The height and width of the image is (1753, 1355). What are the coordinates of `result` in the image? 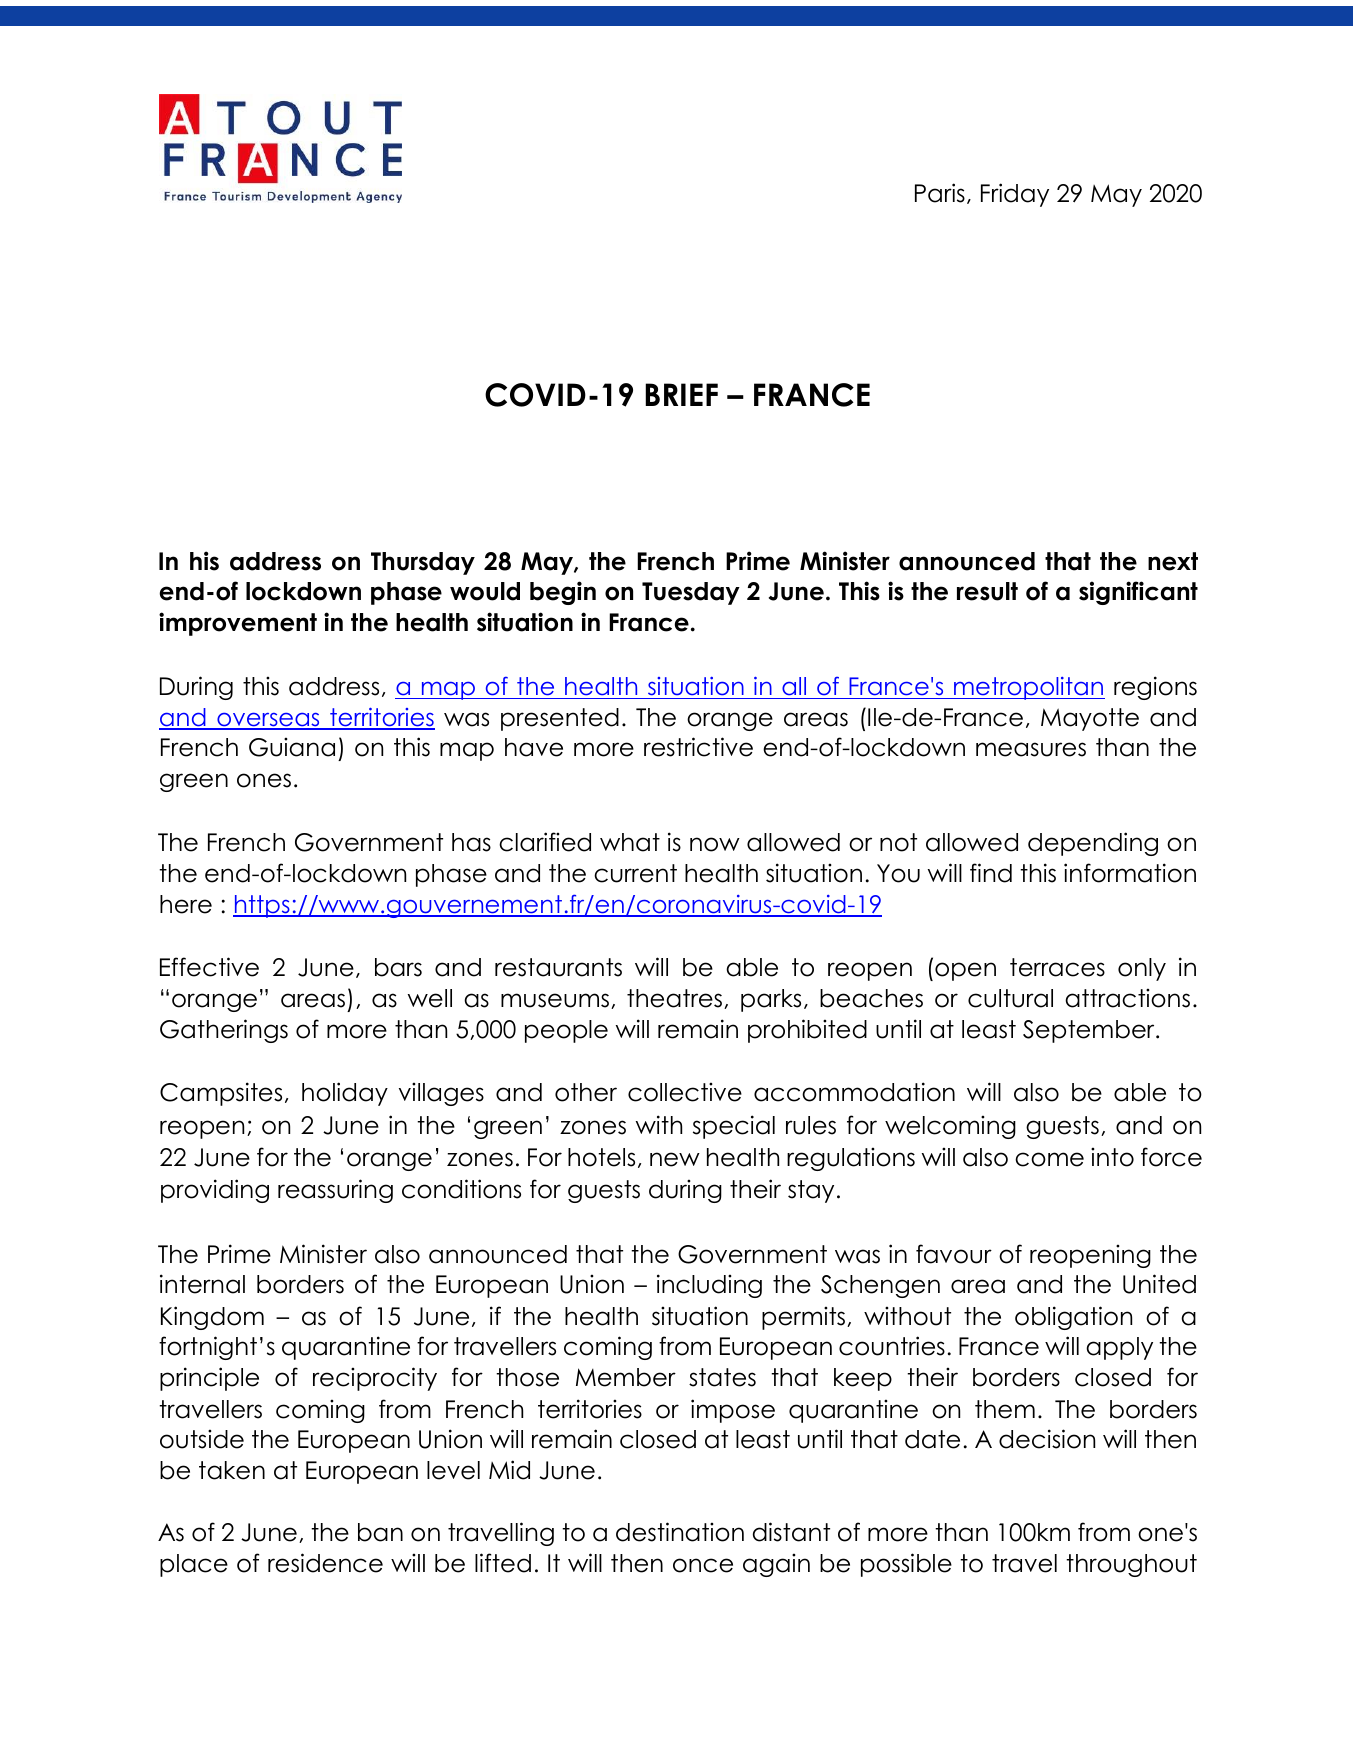 It's located at (987, 591).
